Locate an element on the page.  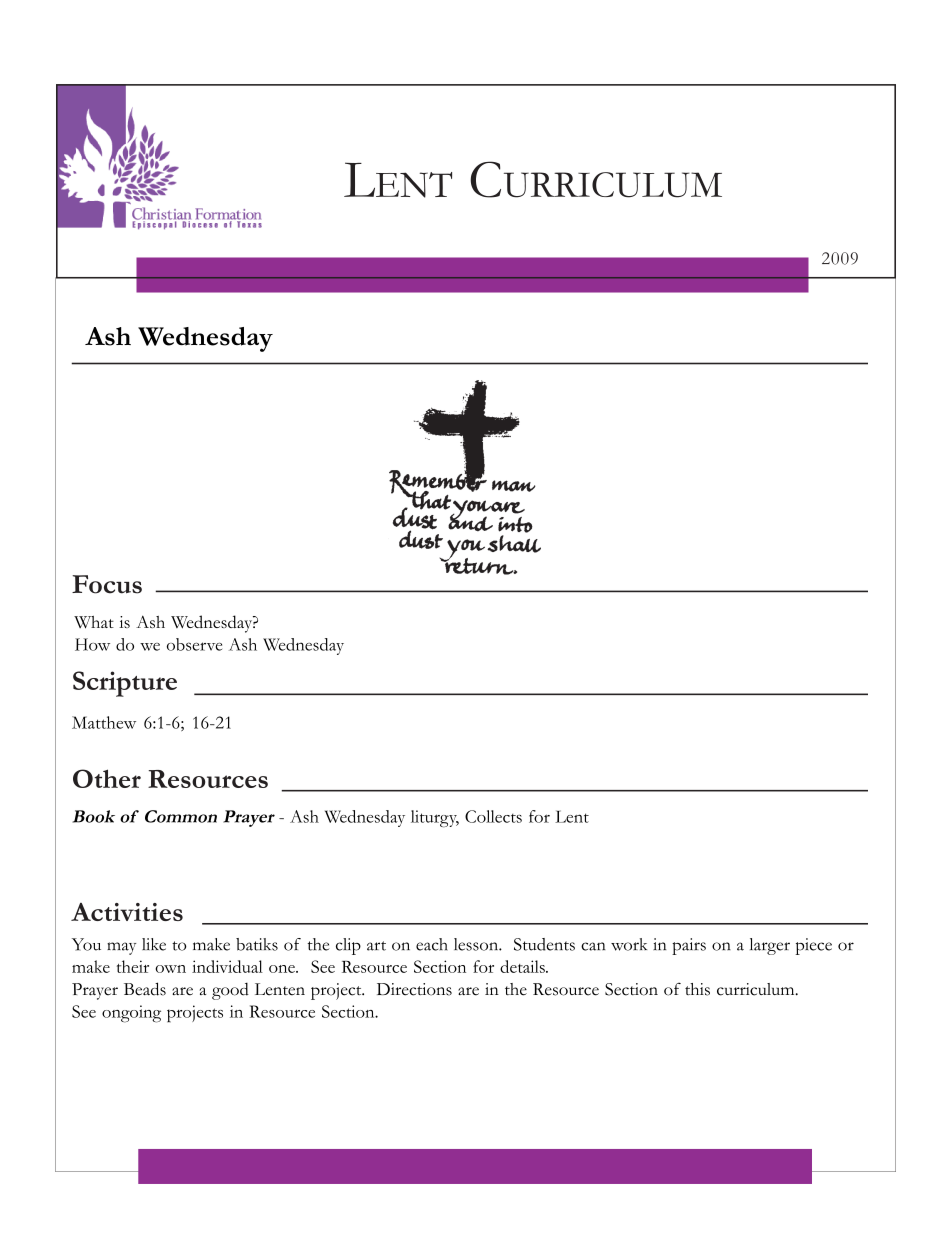
observe is located at coordinates (194, 644).
